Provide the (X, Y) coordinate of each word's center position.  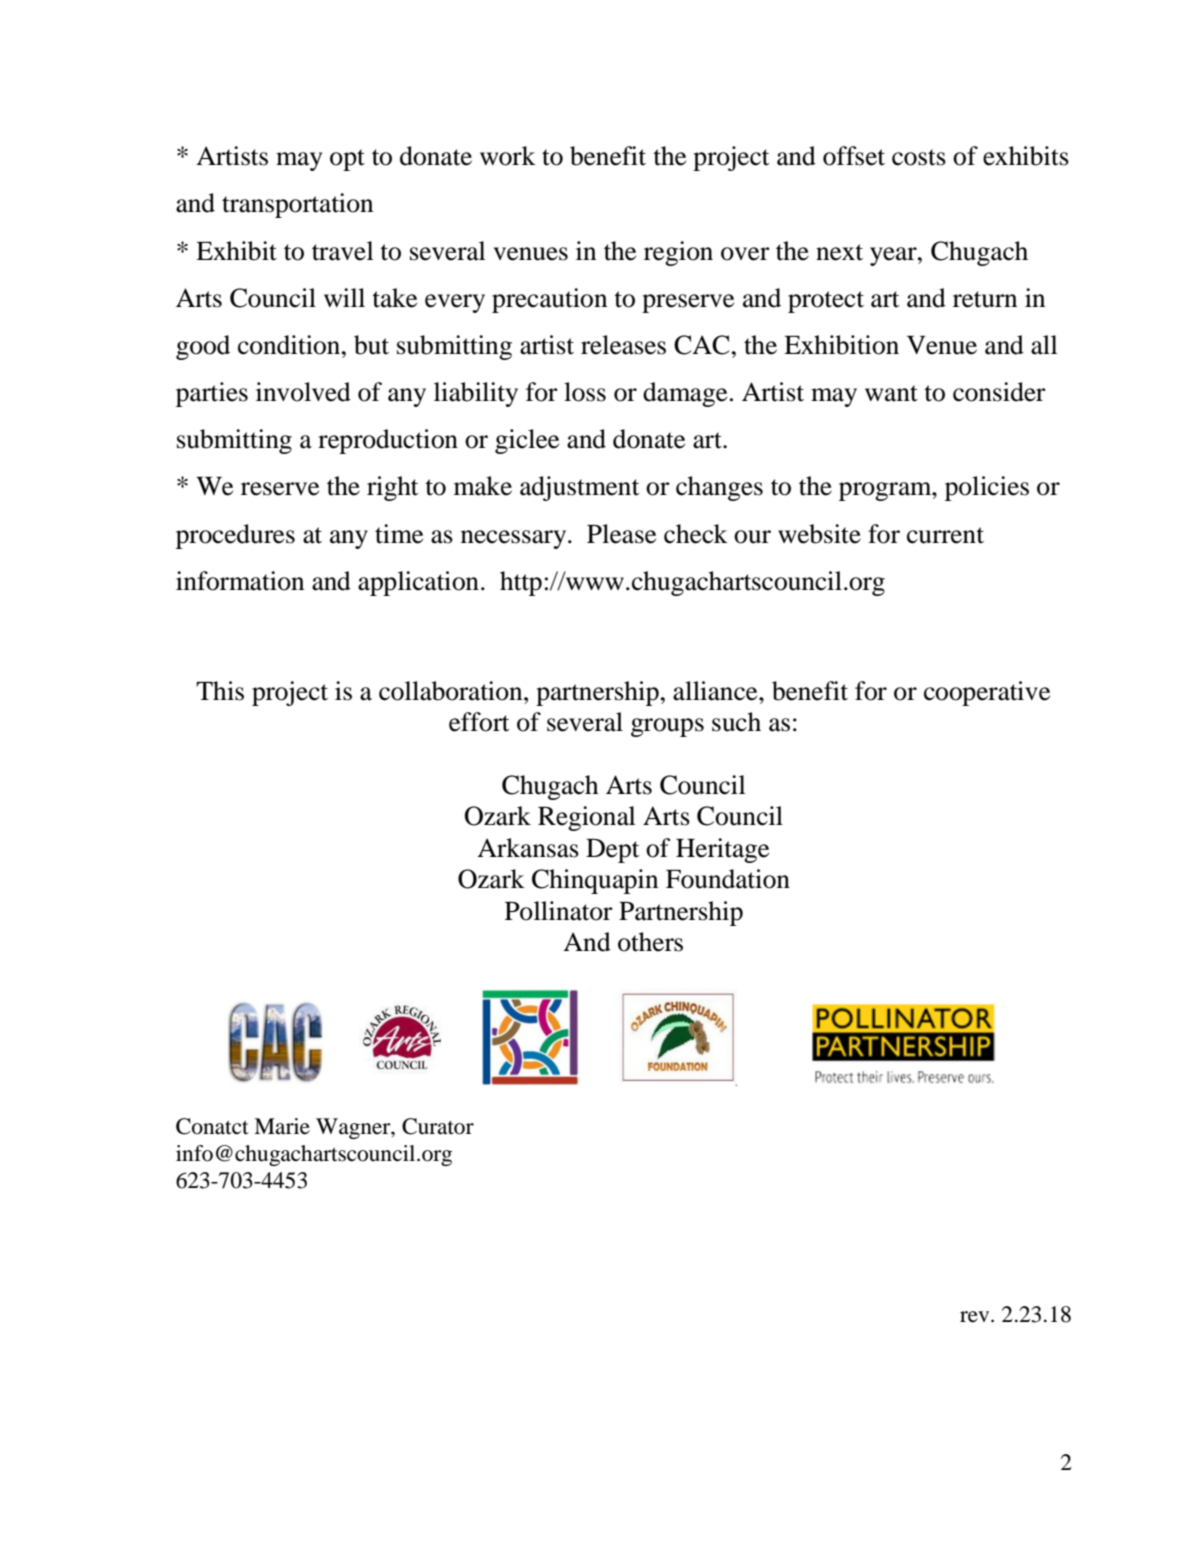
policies (987, 488)
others (650, 942)
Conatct (212, 1126)
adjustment (580, 488)
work (508, 156)
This (220, 691)
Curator (438, 1126)
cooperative (987, 693)
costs (919, 157)
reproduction (388, 441)
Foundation (728, 879)
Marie (282, 1126)
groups (667, 727)
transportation (297, 205)
